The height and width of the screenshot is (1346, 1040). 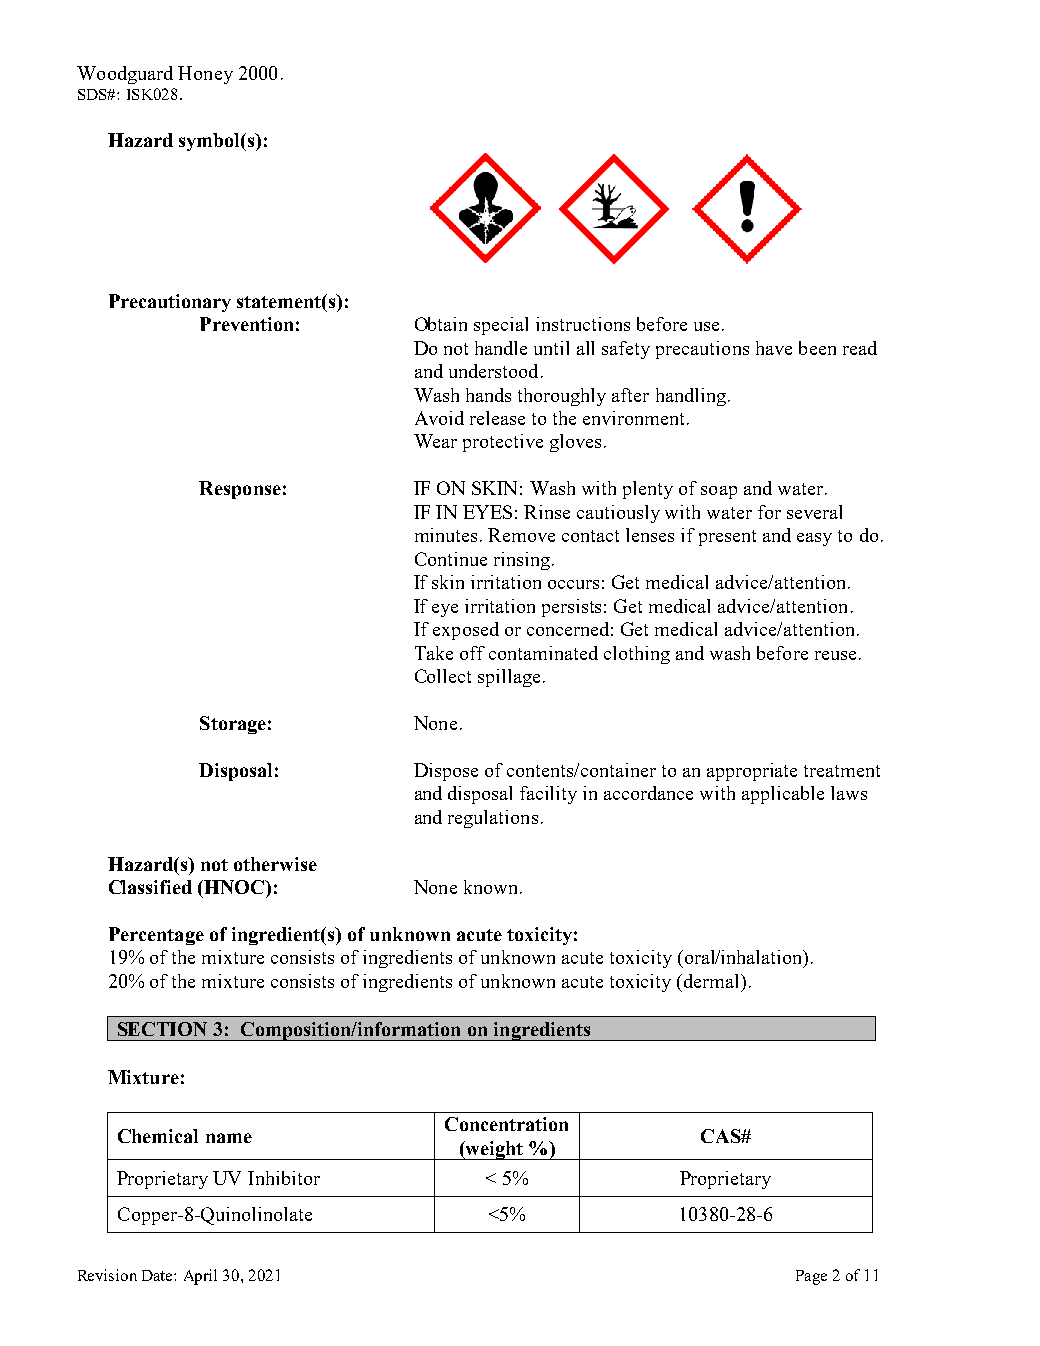 I want to click on special, so click(x=501, y=326).
